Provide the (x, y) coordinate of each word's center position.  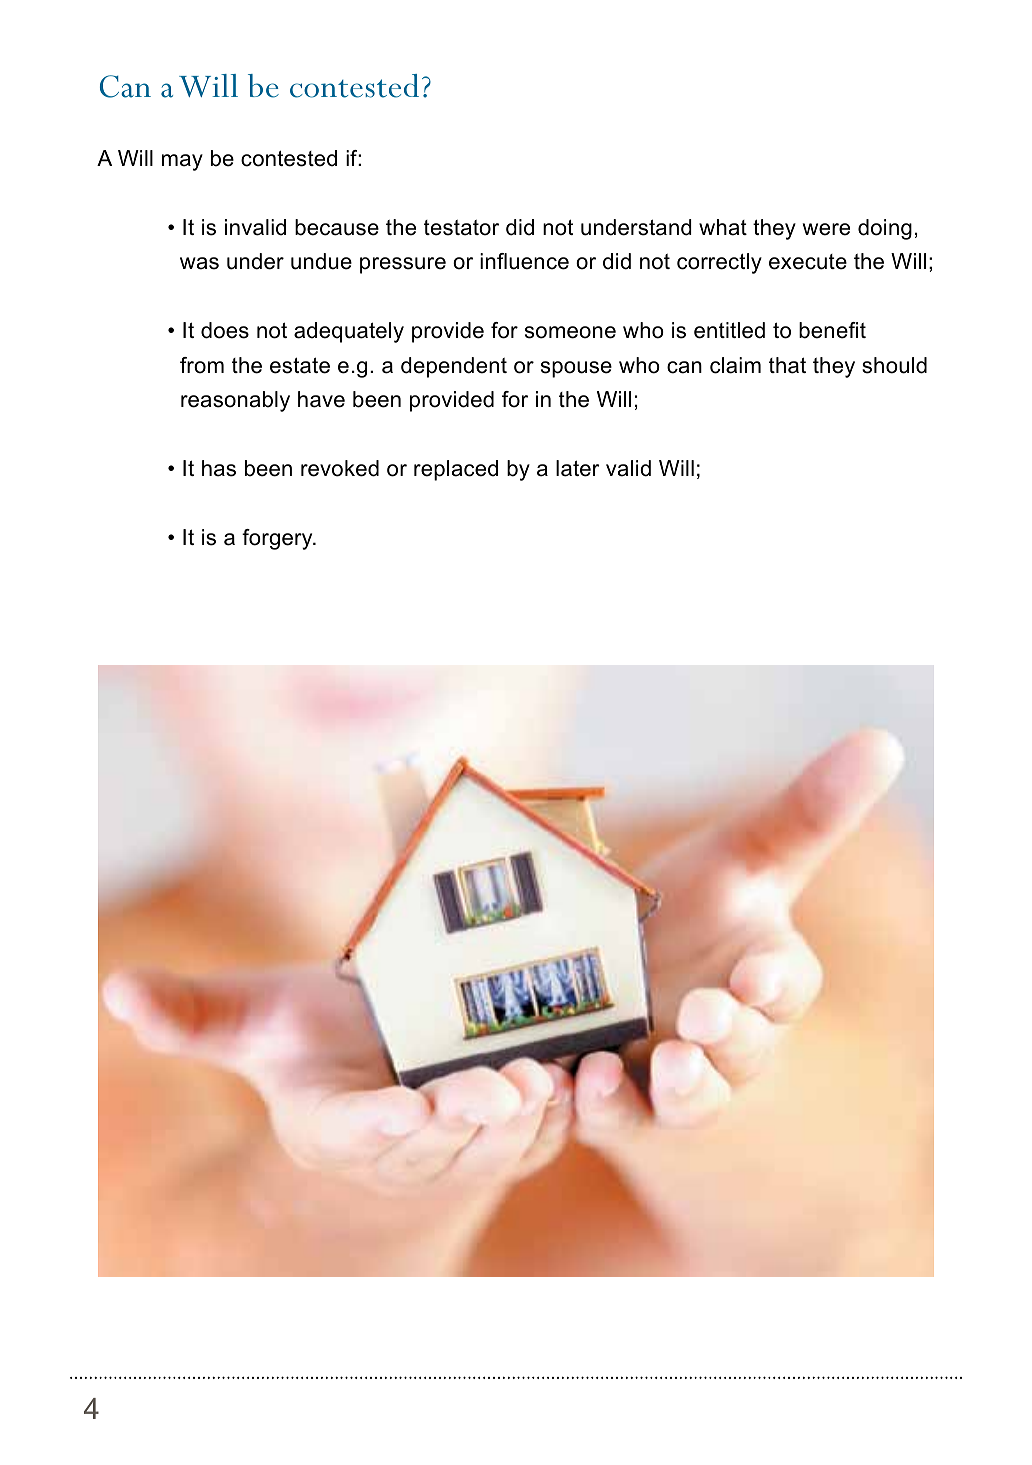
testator (461, 228)
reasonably (235, 401)
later (578, 468)
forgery (278, 539)
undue (321, 261)
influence (524, 261)
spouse (576, 369)
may (182, 162)
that (787, 365)
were (826, 229)
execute (808, 262)
